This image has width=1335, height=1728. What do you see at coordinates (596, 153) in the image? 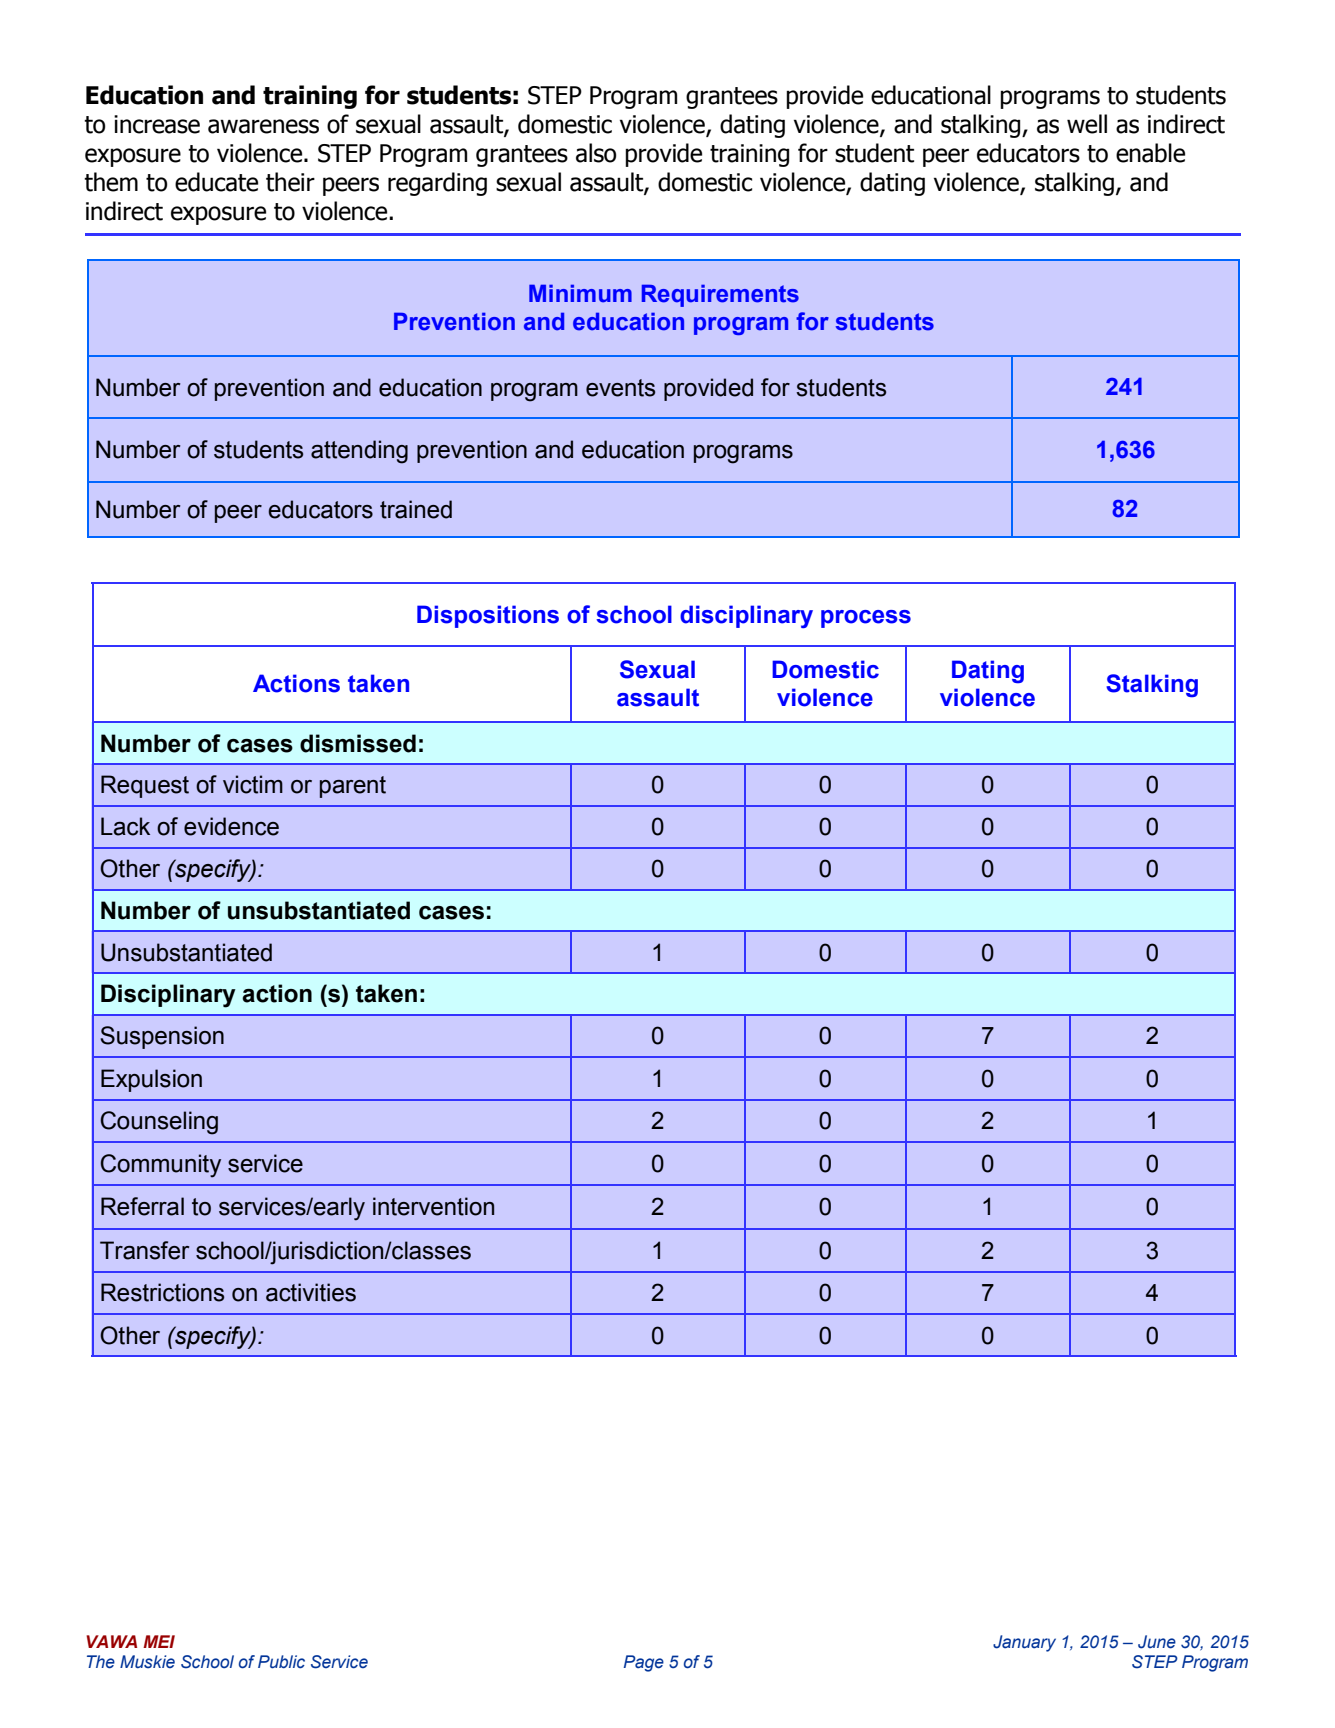
I see `also` at bounding box center [596, 153].
